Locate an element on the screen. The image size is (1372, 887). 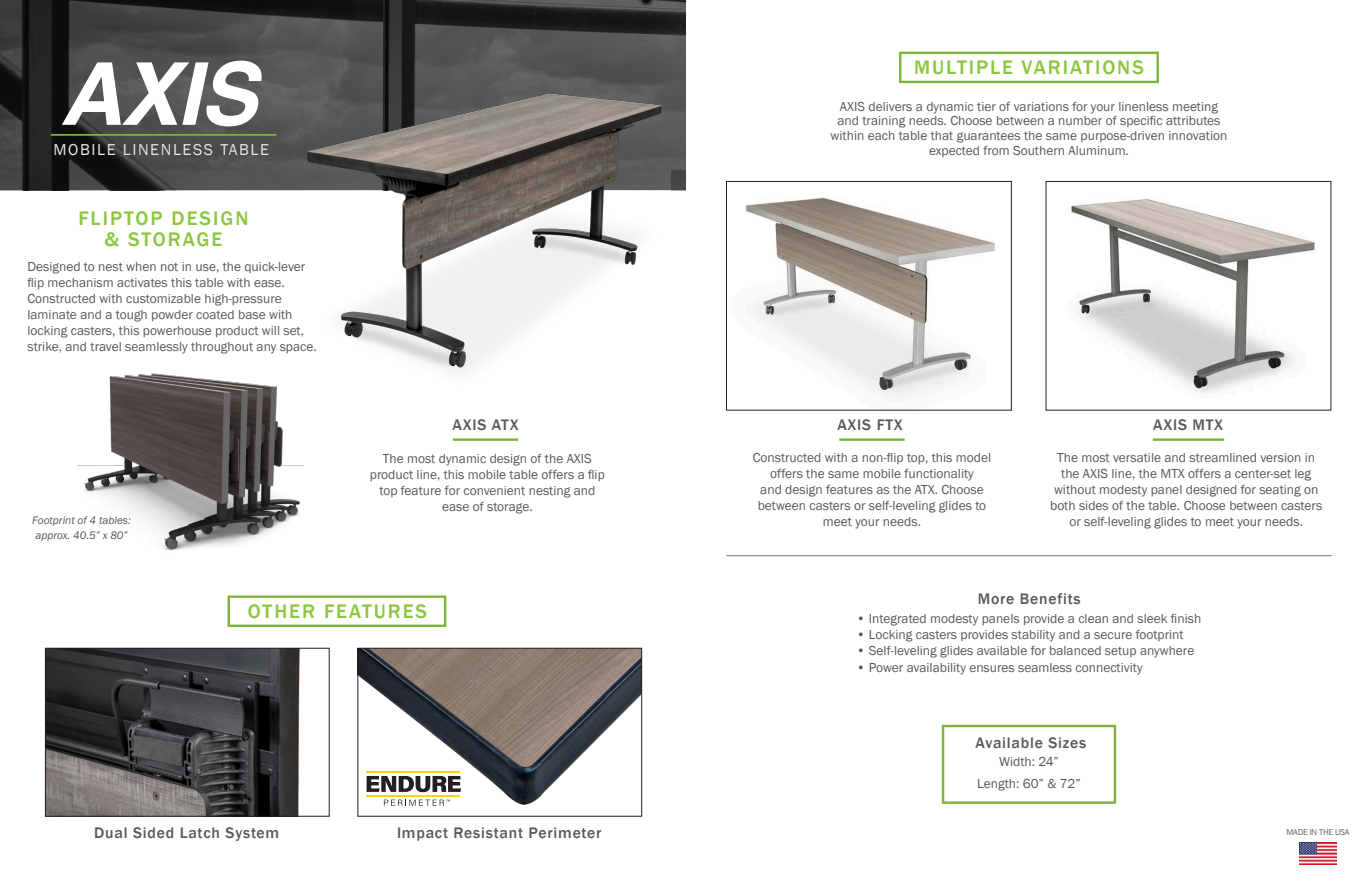
delivers is located at coordinates (890, 106).
